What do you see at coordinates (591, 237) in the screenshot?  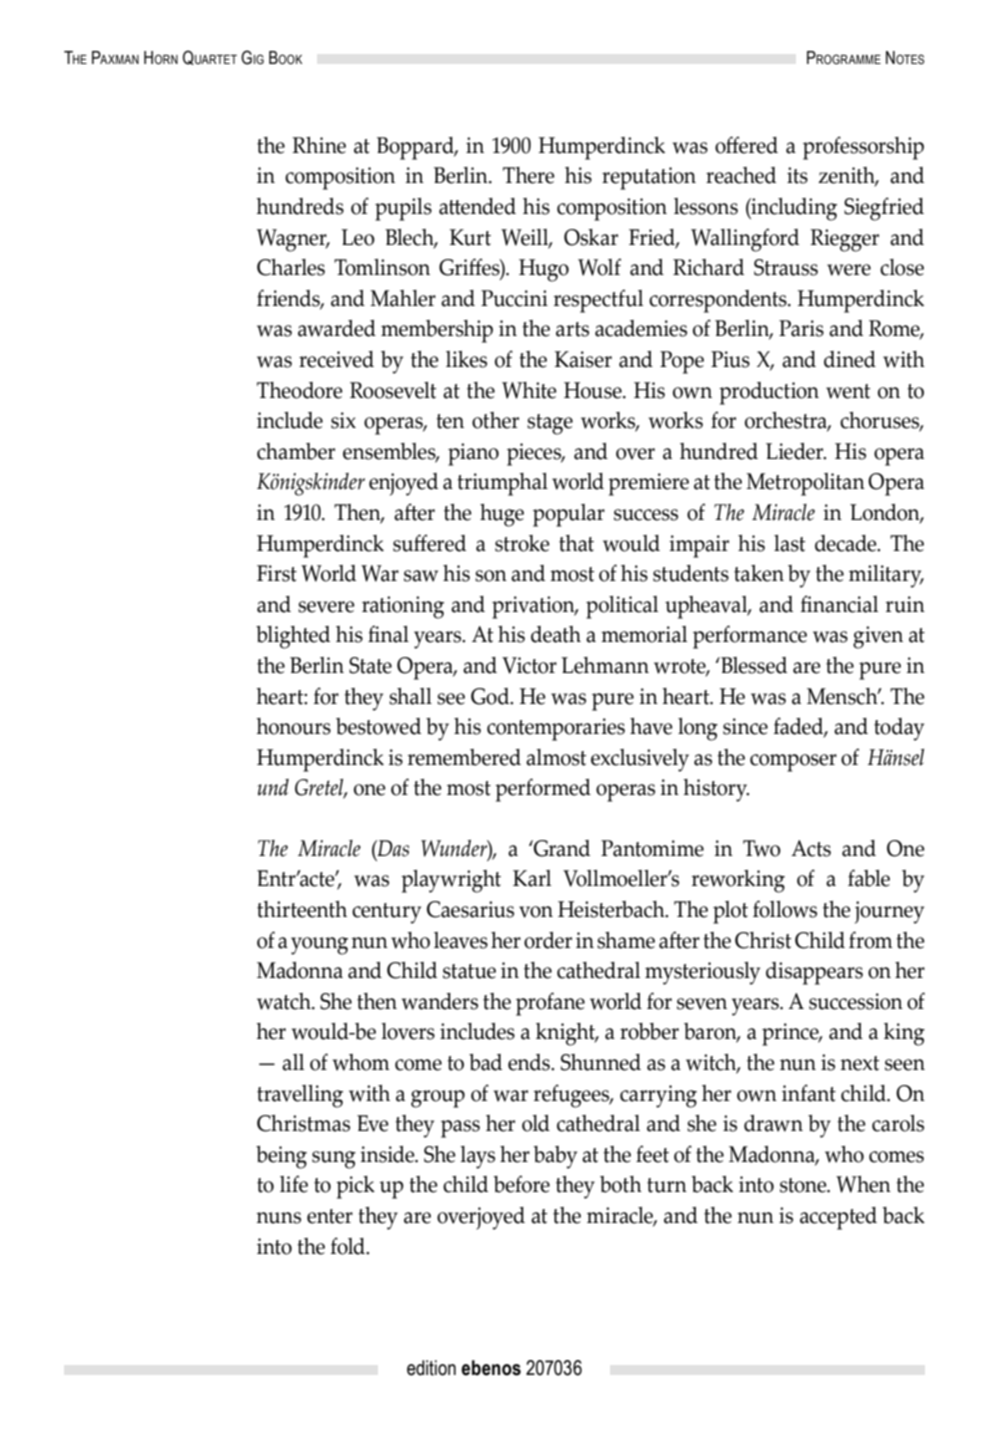 I see `Oskar` at bounding box center [591, 237].
